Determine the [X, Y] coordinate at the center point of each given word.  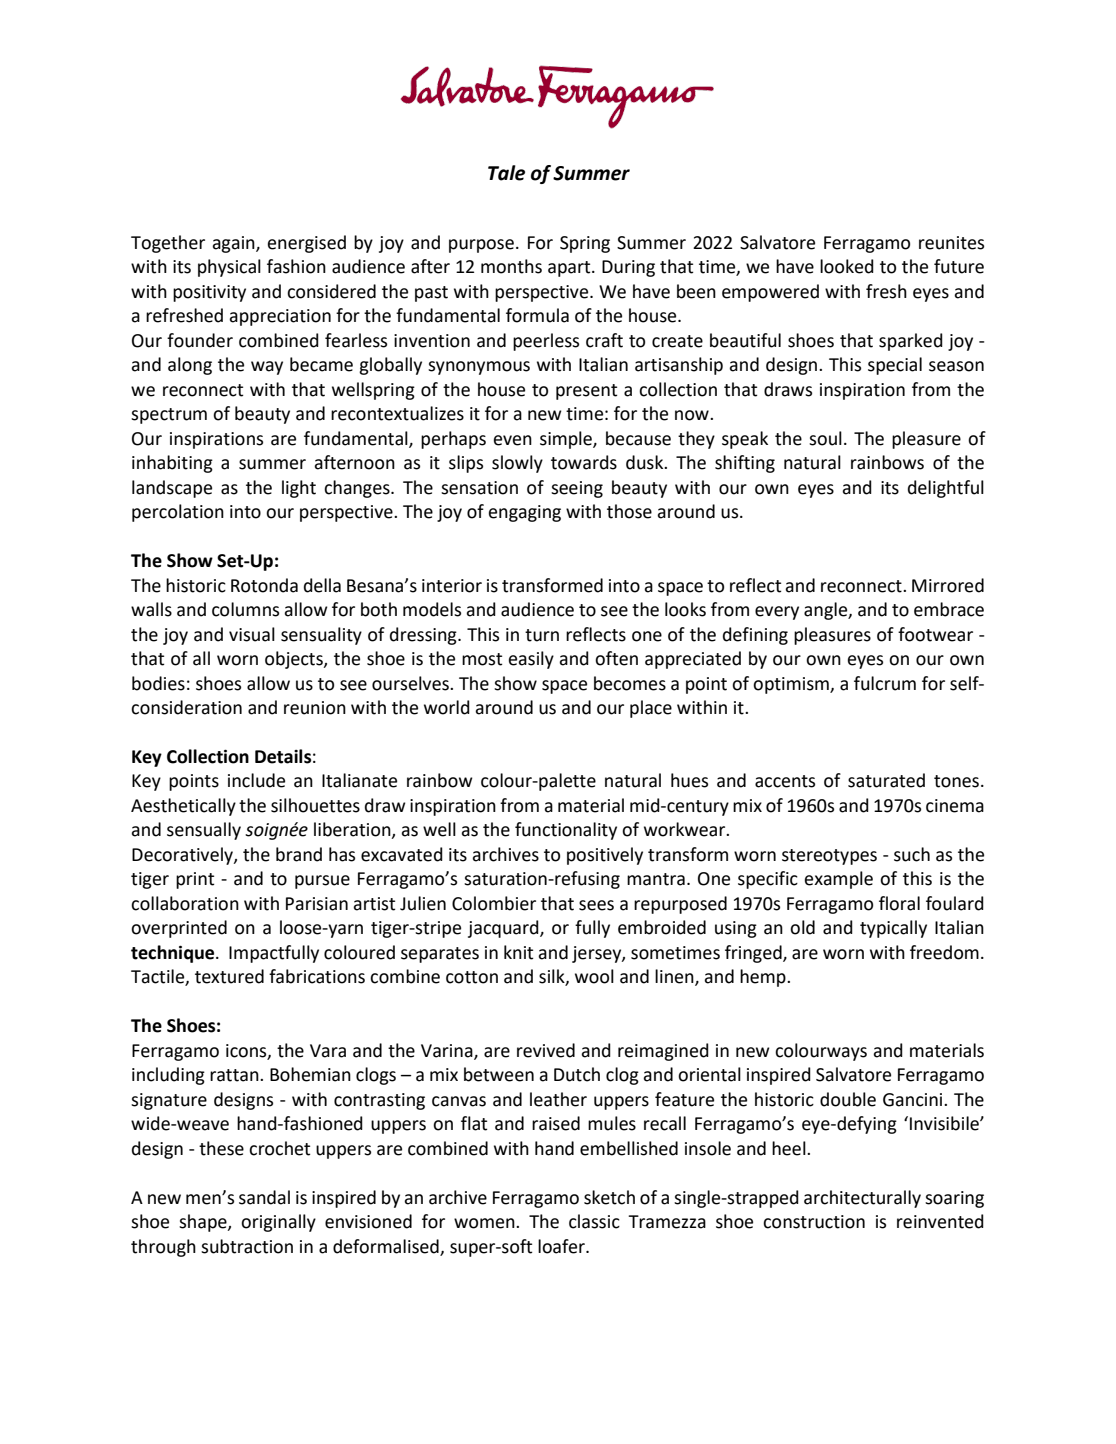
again [234, 244]
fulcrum [885, 683]
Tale [506, 173]
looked [847, 266]
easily [531, 660]
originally [278, 1223]
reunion [315, 708]
